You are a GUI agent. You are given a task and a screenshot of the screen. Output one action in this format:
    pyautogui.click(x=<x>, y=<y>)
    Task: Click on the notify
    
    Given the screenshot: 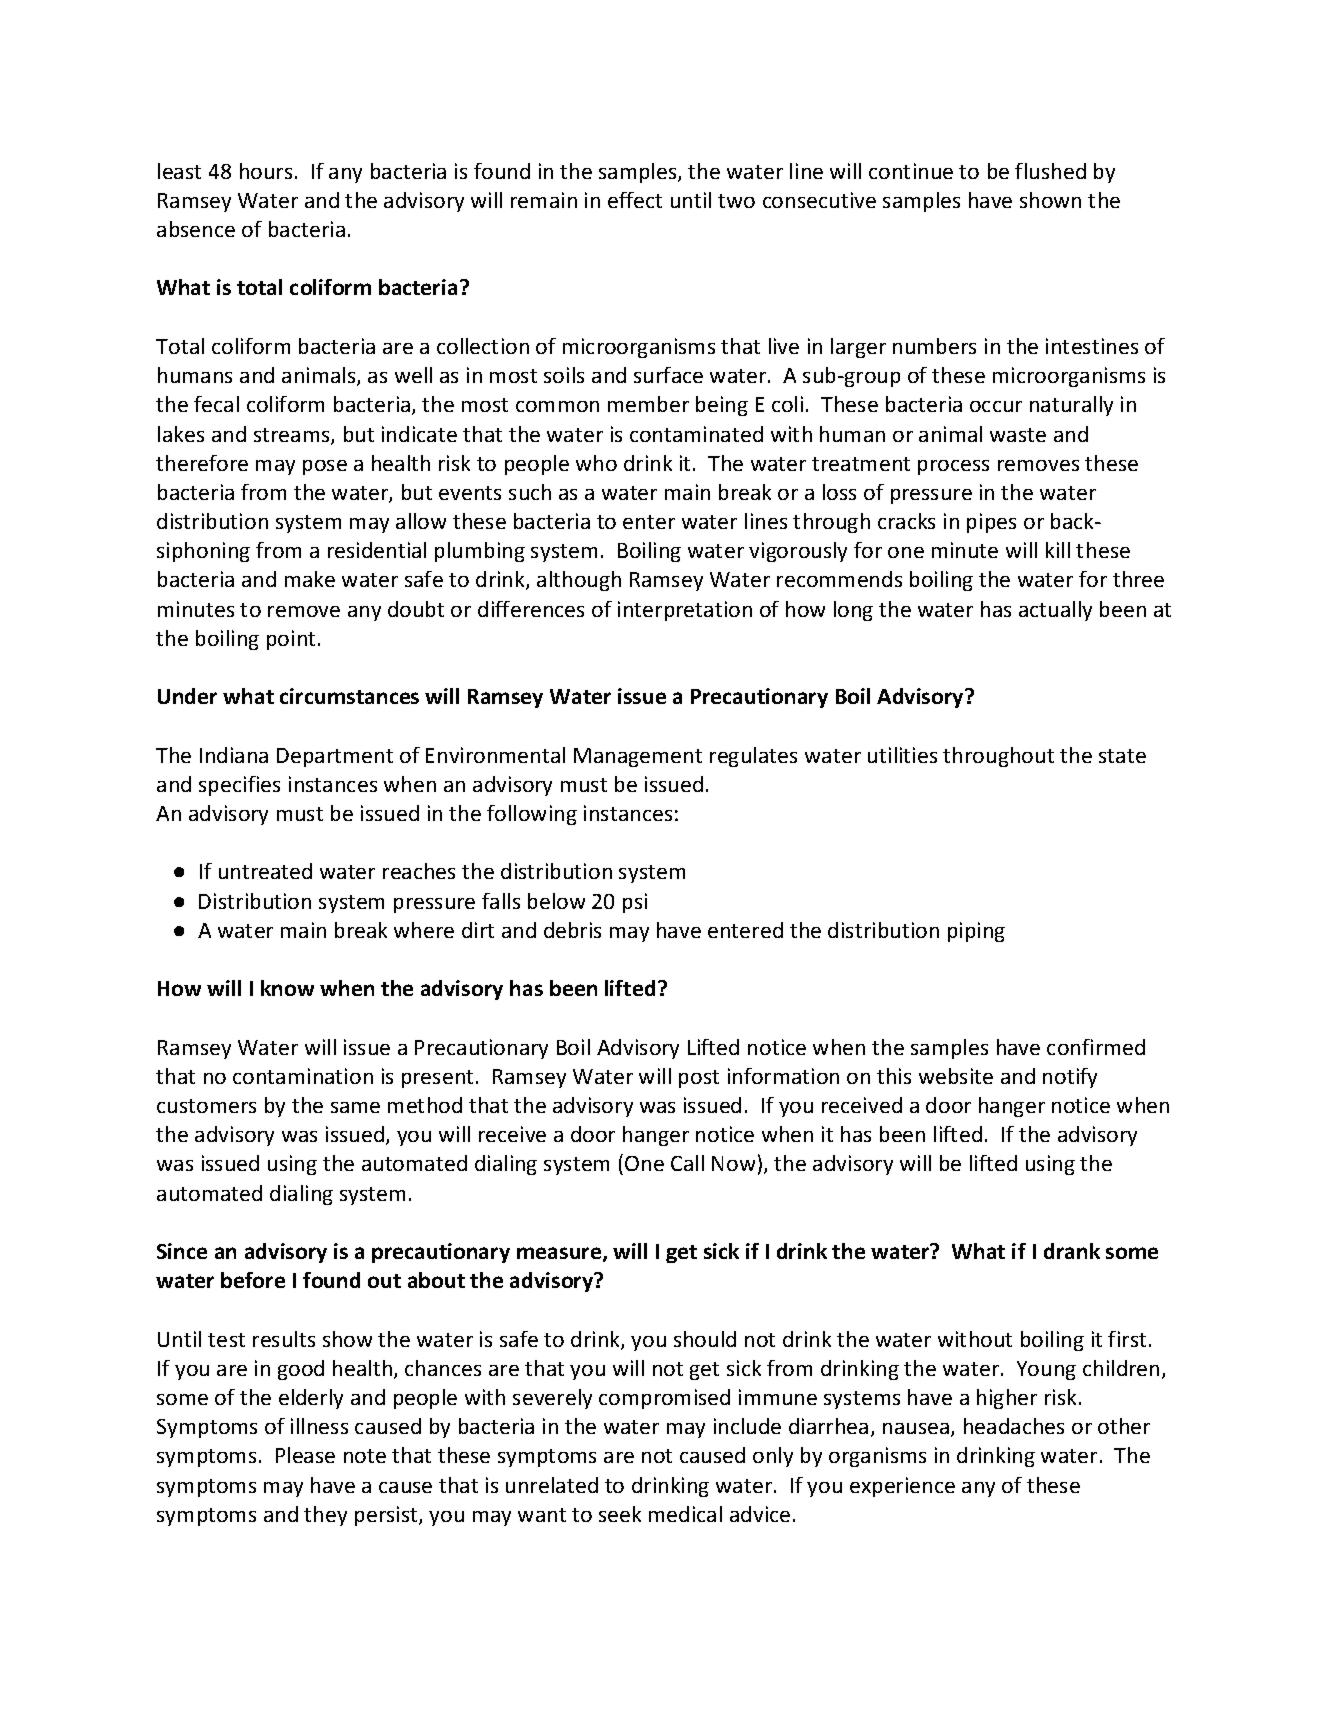 What is the action you would take?
    pyautogui.click(x=1070, y=1078)
